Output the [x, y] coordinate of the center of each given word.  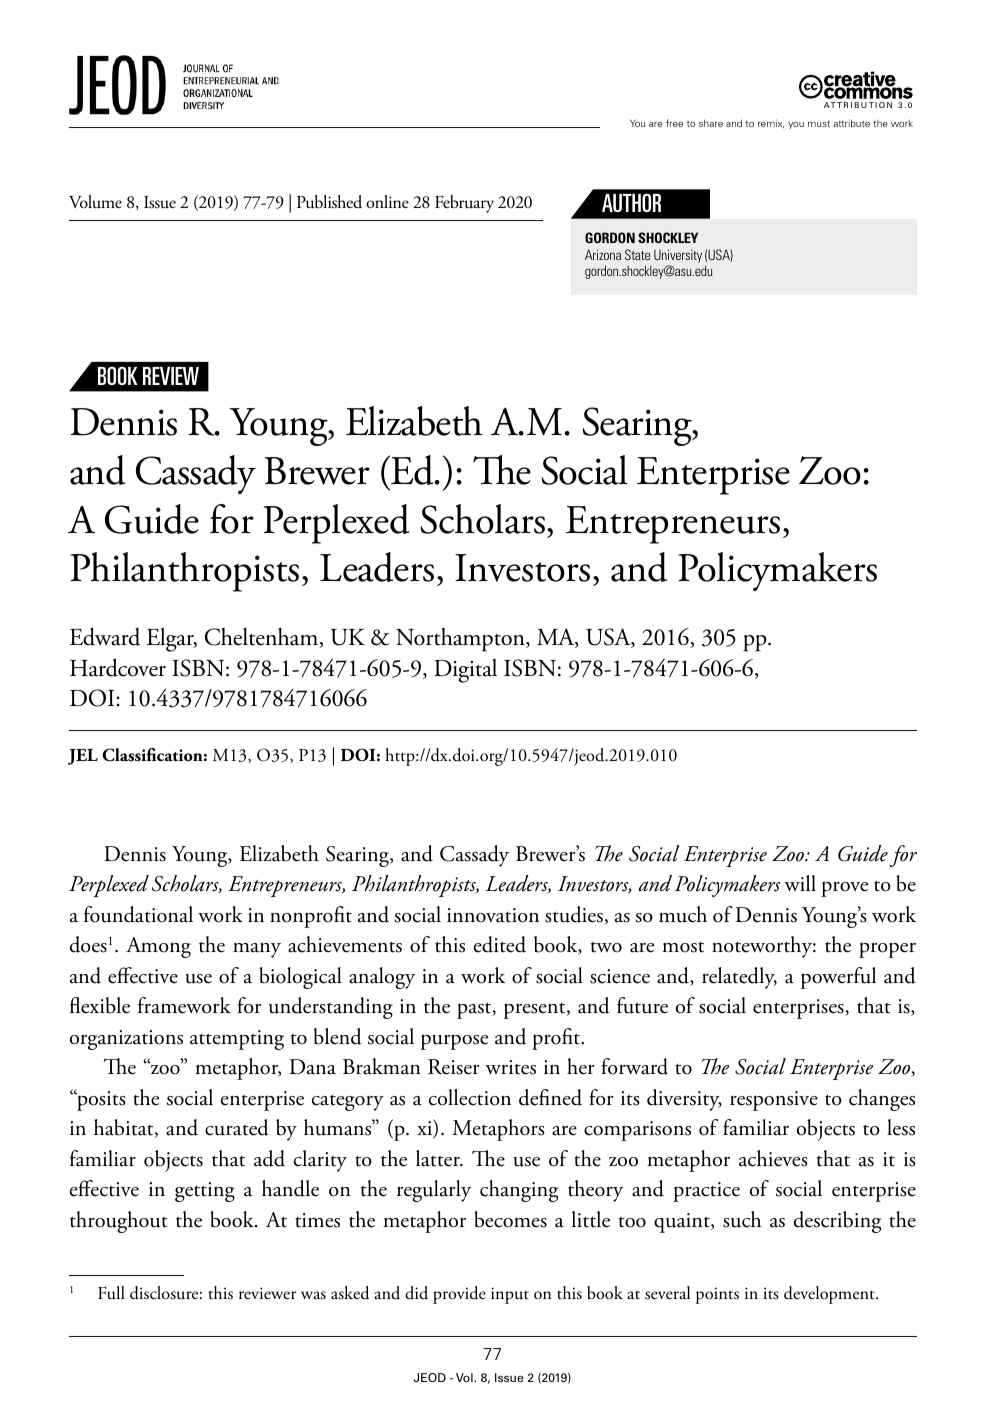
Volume [95, 202]
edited [500, 944]
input [510, 1295]
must [819, 123]
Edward [105, 636]
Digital [465, 671]
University [678, 256]
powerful [838, 978]
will [800, 883]
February [464, 204]
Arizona [603, 254]
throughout [119, 1222]
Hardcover [118, 667]
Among [158, 947]
